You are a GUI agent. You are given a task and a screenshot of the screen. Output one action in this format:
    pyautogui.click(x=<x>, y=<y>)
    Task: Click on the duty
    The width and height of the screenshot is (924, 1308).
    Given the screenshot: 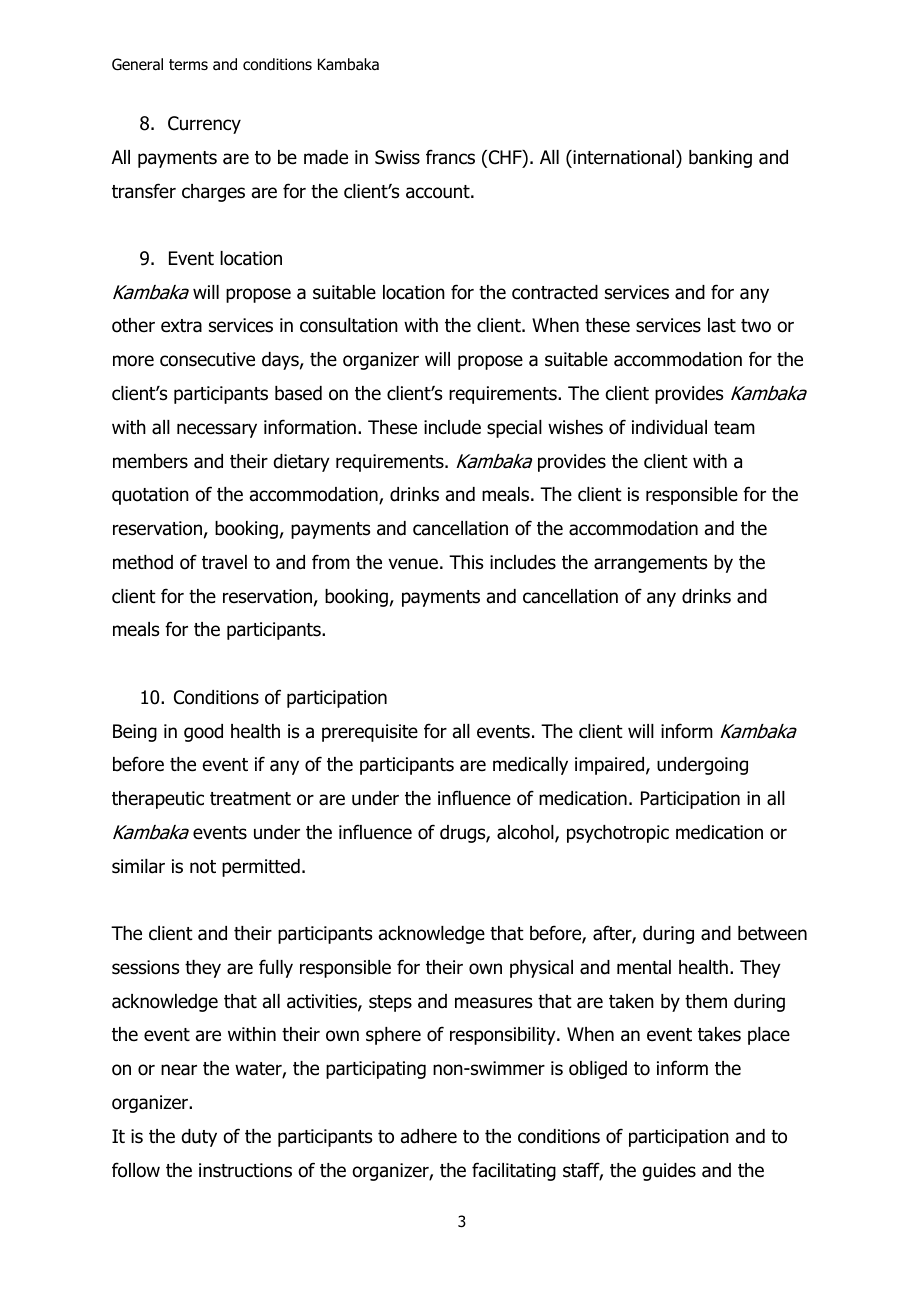 What is the action you would take?
    pyautogui.click(x=199, y=1138)
